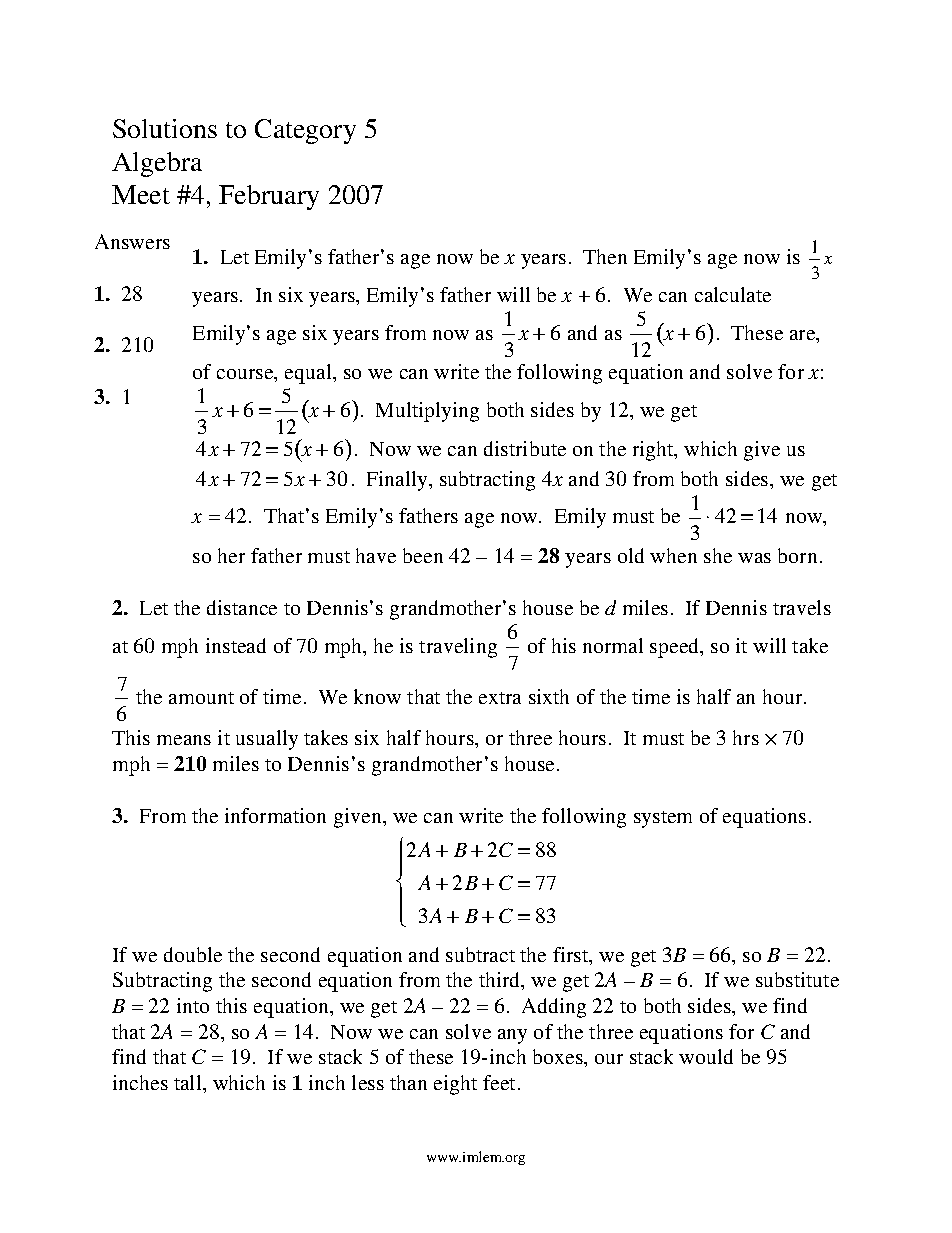 Image resolution: width=952 pixels, height=1233 pixels. What do you see at coordinates (718, 555) in the image?
I see `she` at bounding box center [718, 555].
